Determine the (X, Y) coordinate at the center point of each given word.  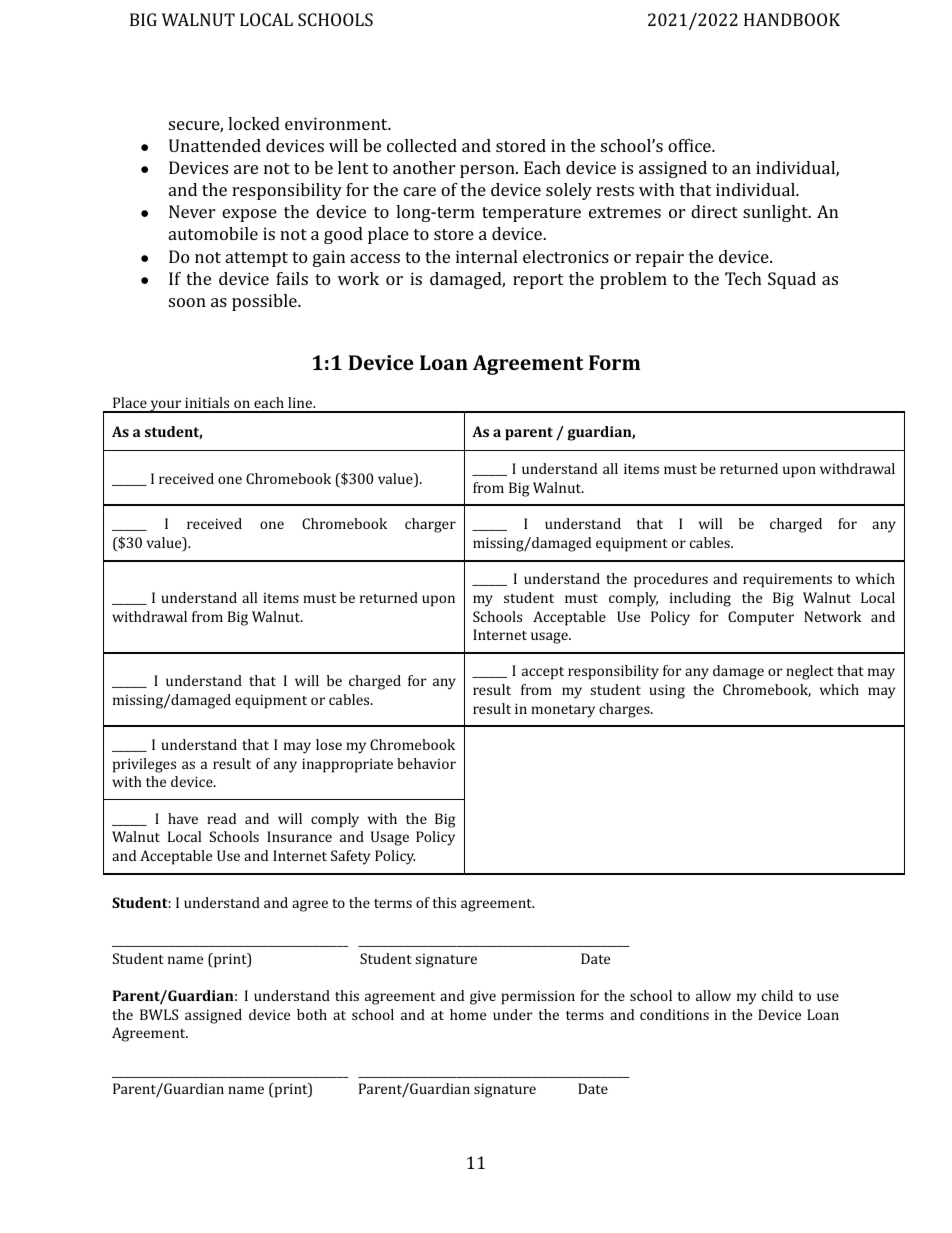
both (312, 1014)
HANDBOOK (792, 19)
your (166, 406)
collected (422, 145)
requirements (787, 580)
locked (254, 123)
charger (430, 525)
